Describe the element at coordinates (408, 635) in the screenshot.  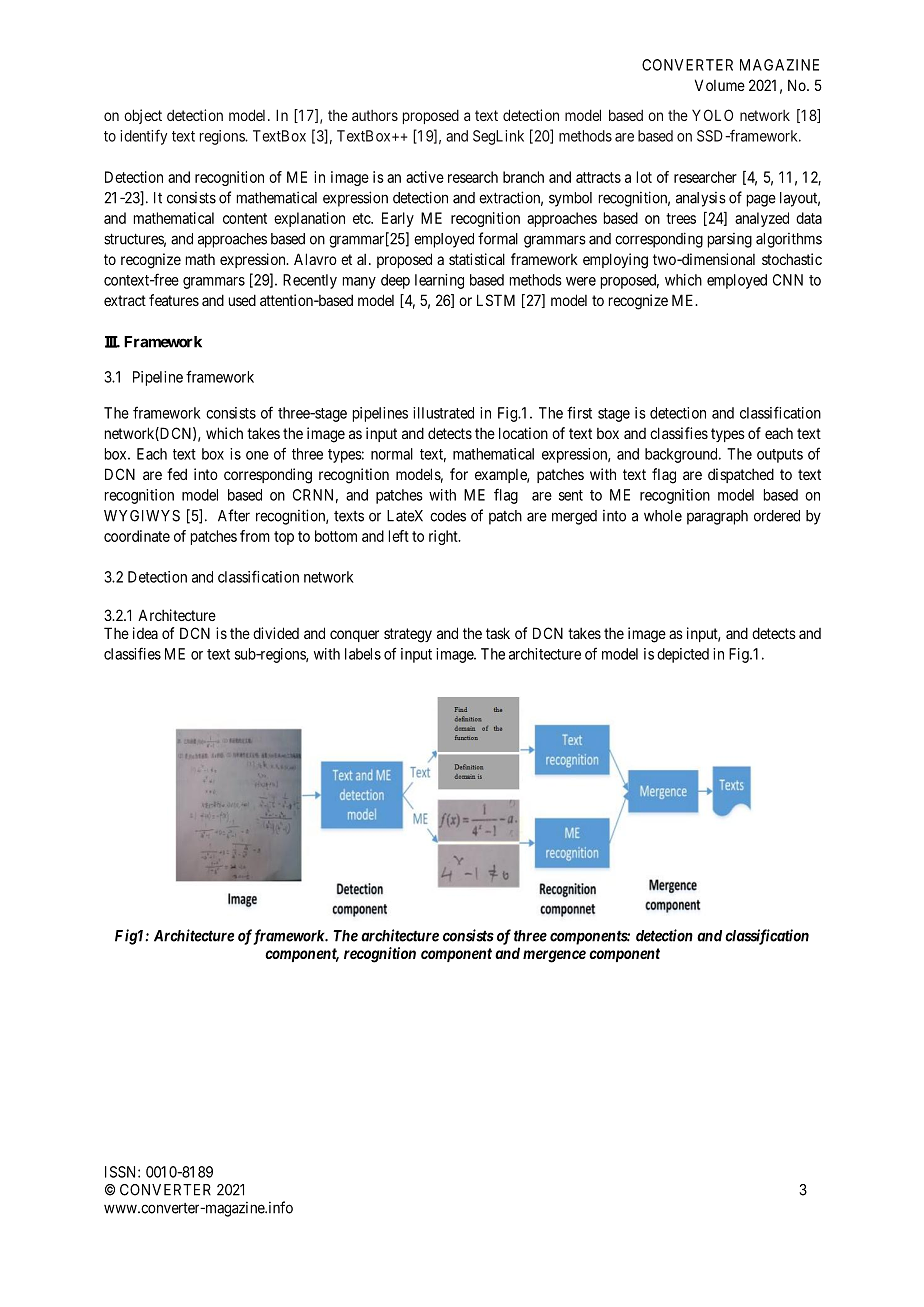
I see `strategy` at that location.
